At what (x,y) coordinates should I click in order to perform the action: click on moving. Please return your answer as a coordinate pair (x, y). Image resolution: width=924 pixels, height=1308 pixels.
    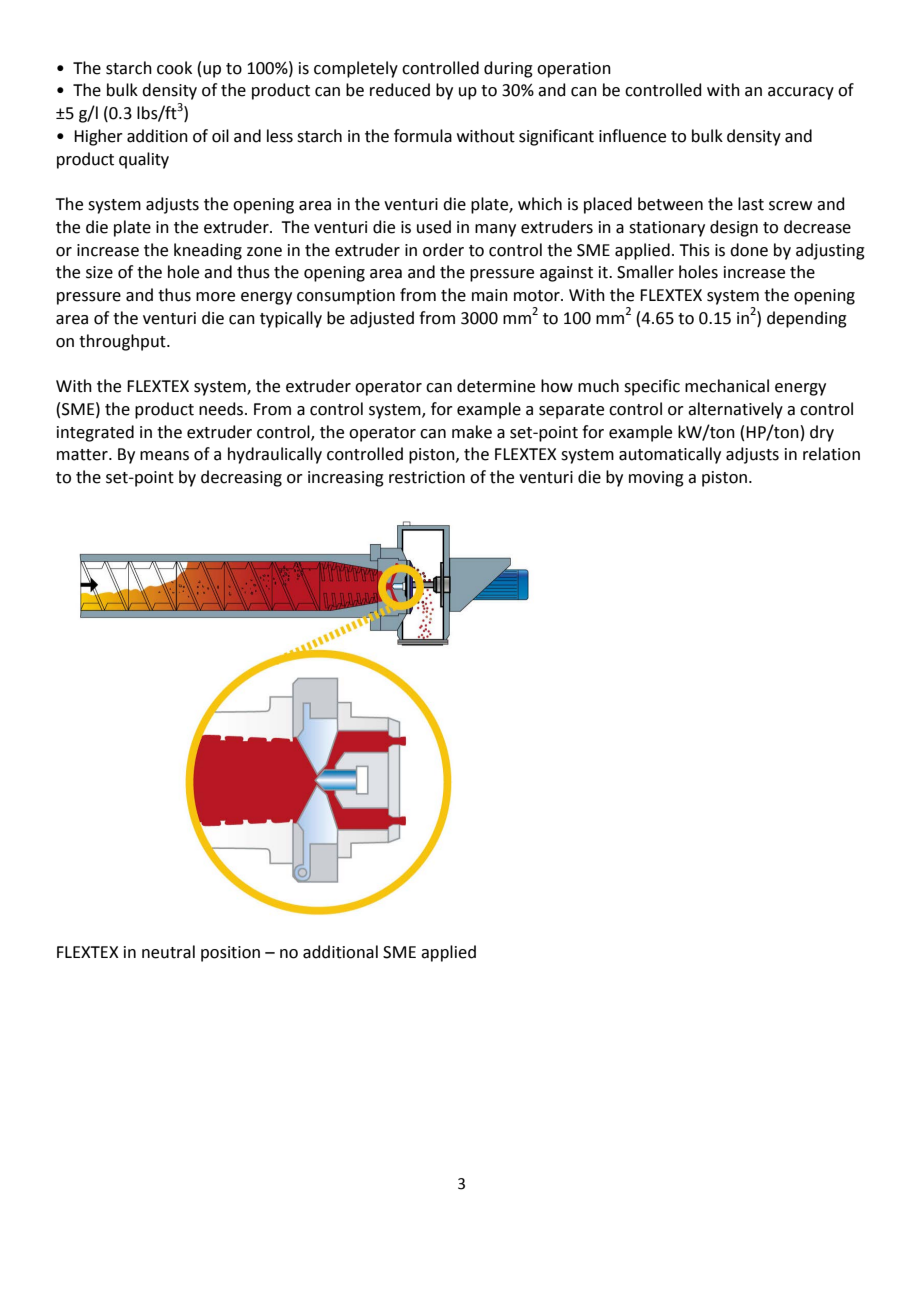
    Looking at the image, I should click on (656, 479).
